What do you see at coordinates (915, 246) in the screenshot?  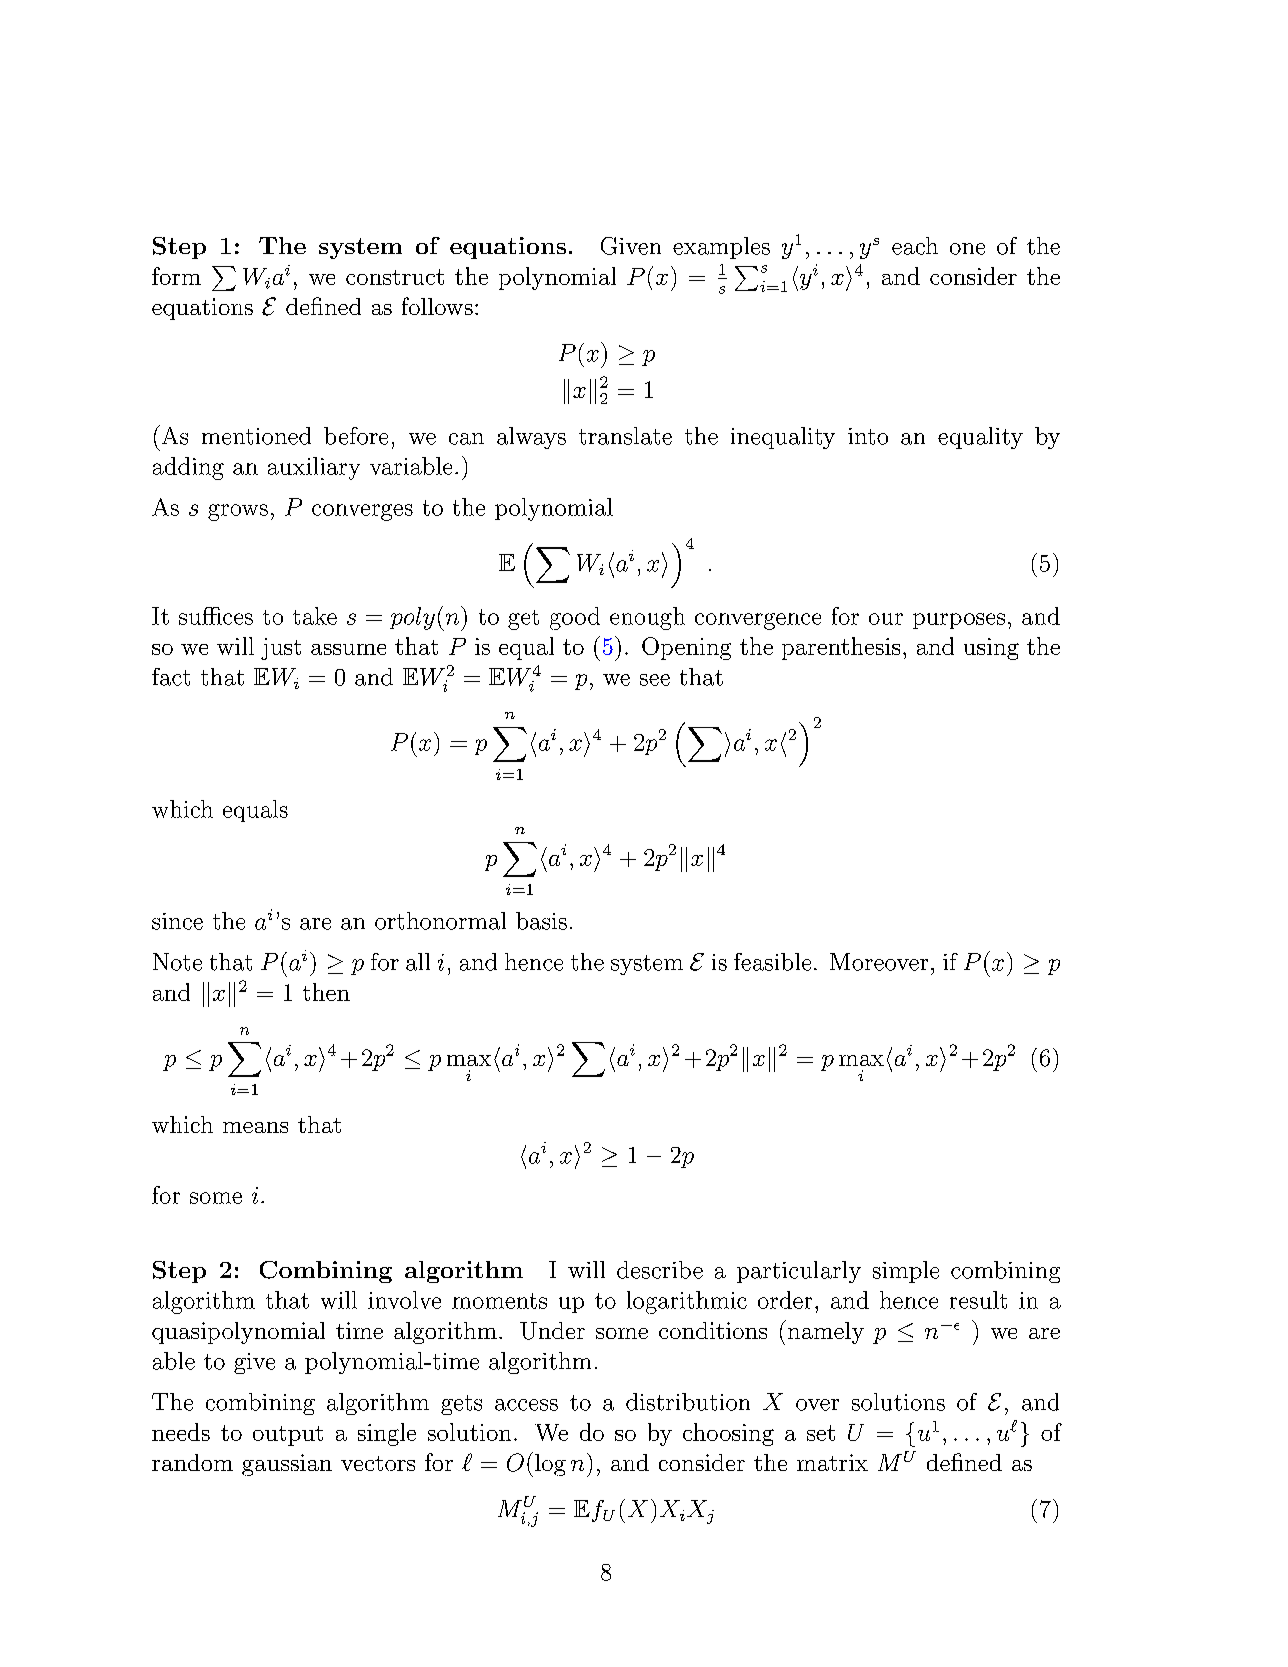 I see `each` at bounding box center [915, 246].
